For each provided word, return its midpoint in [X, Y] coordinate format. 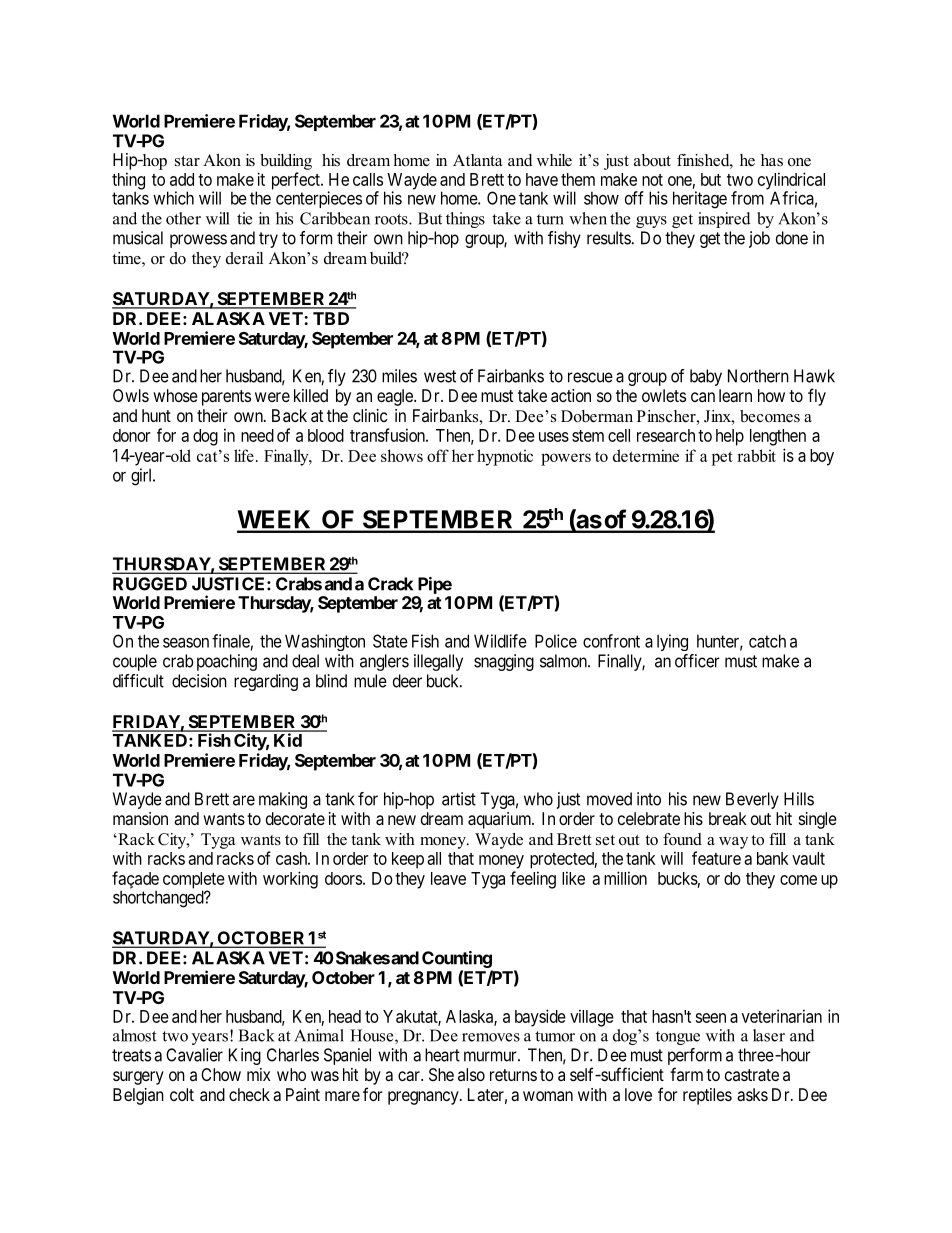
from [747, 198]
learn [735, 395]
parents [226, 398]
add [182, 179]
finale [231, 641]
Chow [221, 1074]
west [440, 376]
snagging [504, 662]
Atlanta [477, 160]
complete [194, 881]
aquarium [501, 820]
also [471, 1074]
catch [767, 641]
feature [716, 858]
